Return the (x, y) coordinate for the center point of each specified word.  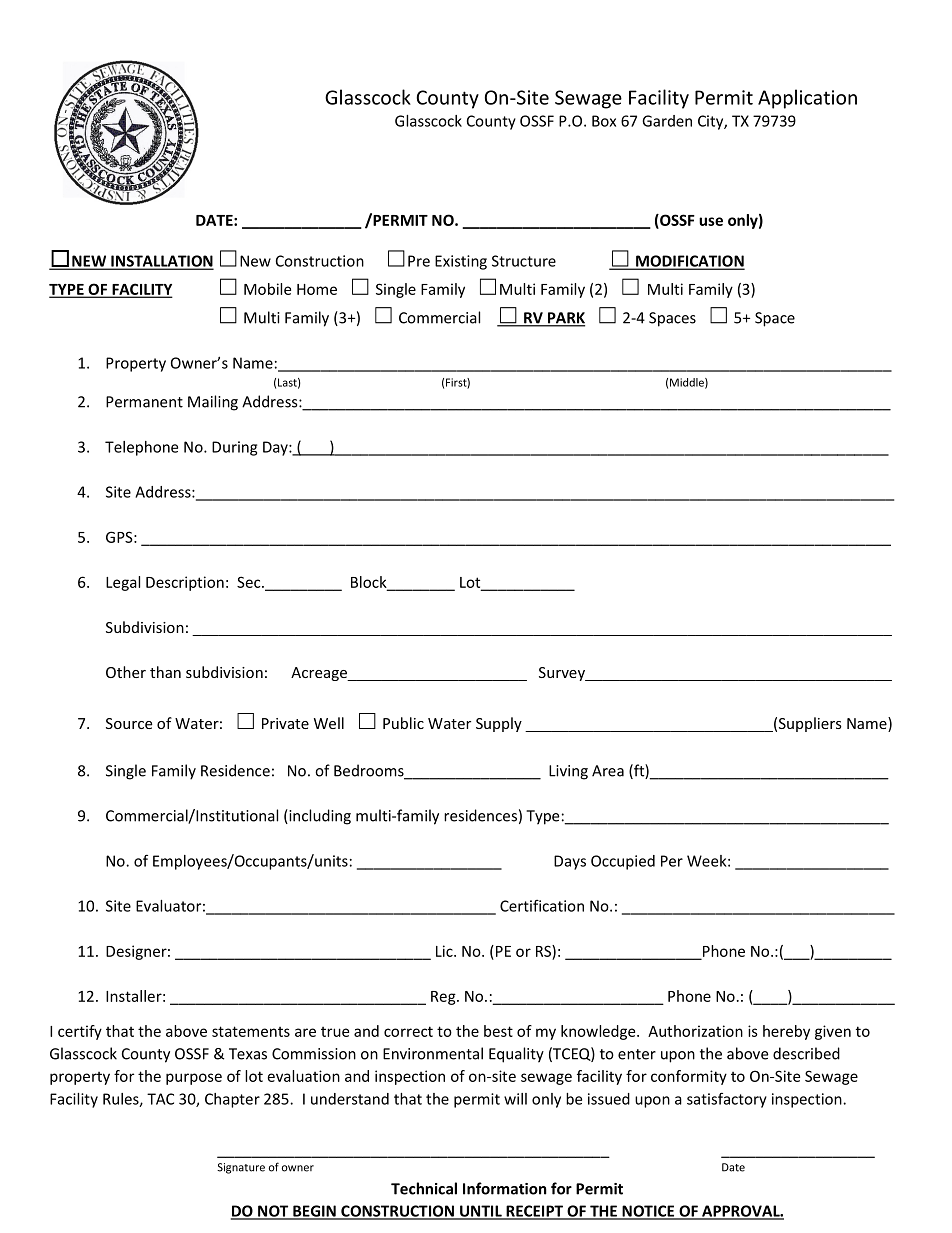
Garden (667, 121)
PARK (565, 319)
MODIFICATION (689, 262)
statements (251, 1031)
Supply (499, 724)
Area (608, 771)
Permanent (144, 402)
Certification (542, 905)
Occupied (623, 862)
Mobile (267, 289)
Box (604, 121)
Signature (241, 1168)
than (165, 672)
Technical (424, 1188)
